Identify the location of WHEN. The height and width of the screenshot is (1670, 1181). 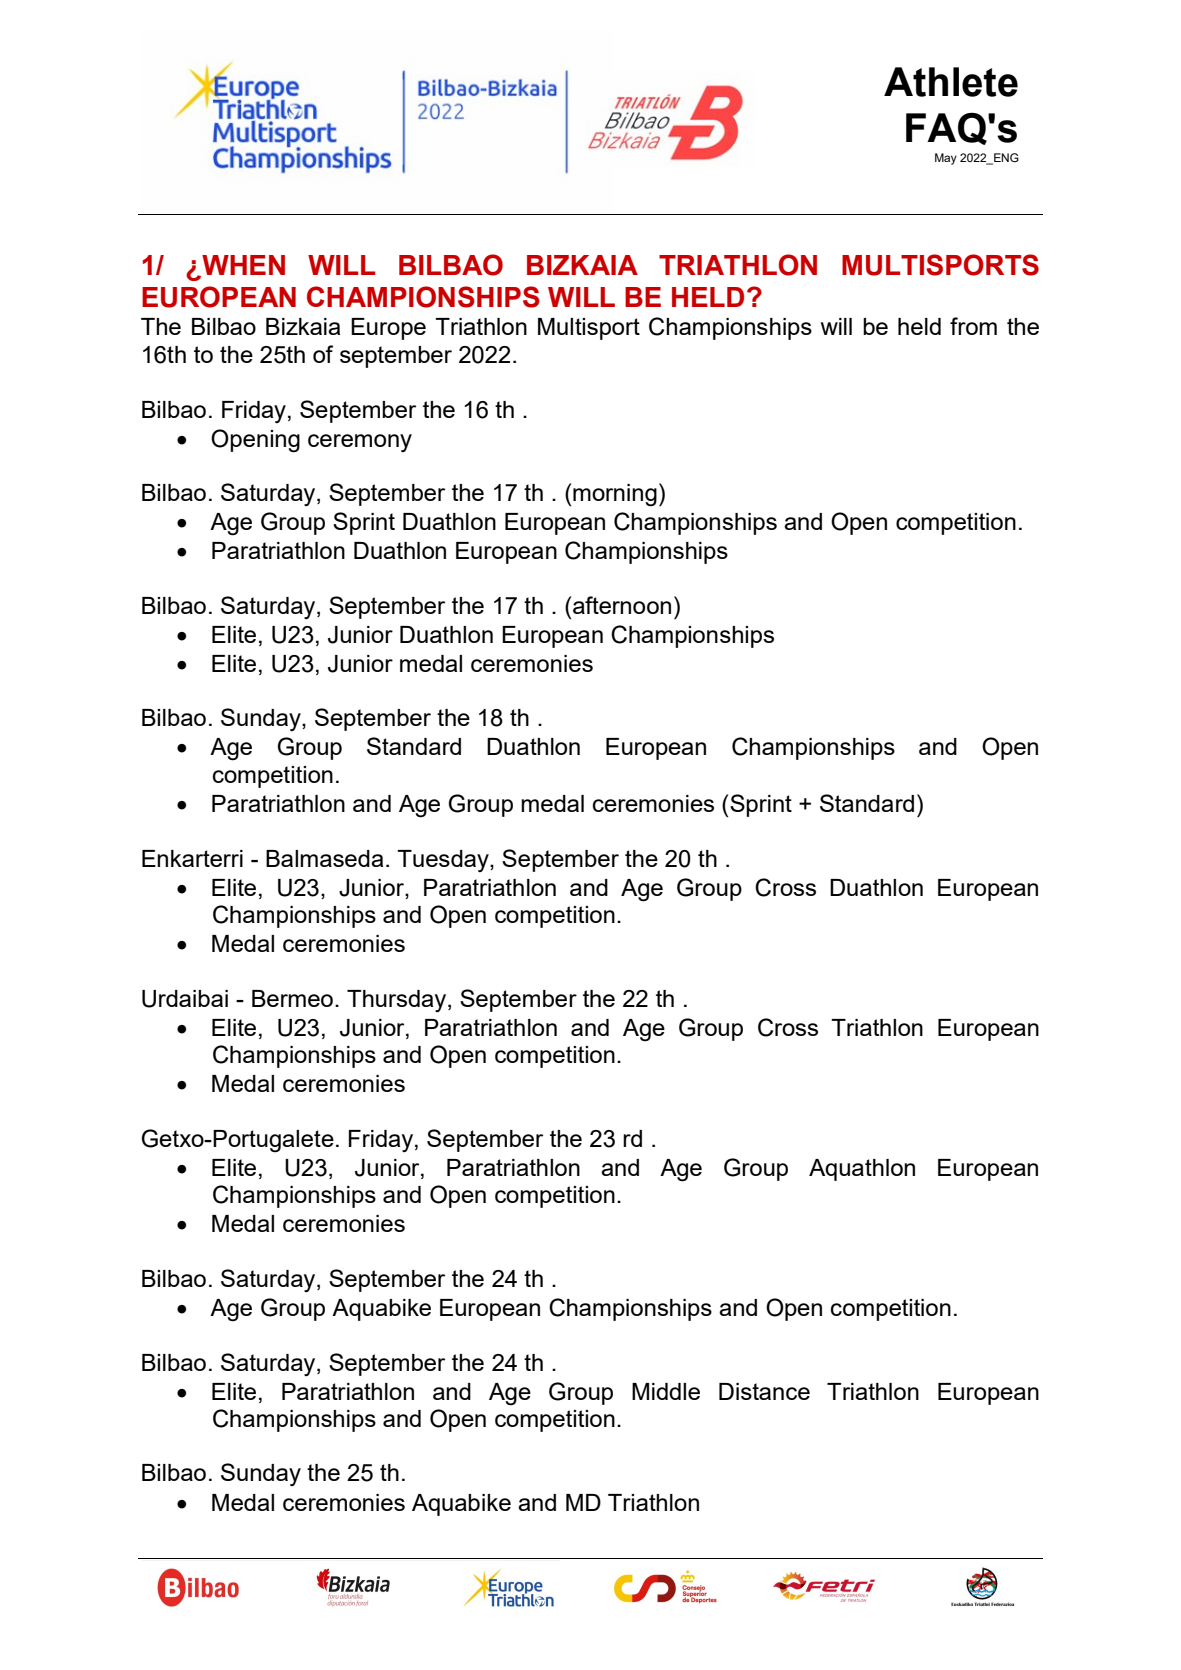
(242, 266).
